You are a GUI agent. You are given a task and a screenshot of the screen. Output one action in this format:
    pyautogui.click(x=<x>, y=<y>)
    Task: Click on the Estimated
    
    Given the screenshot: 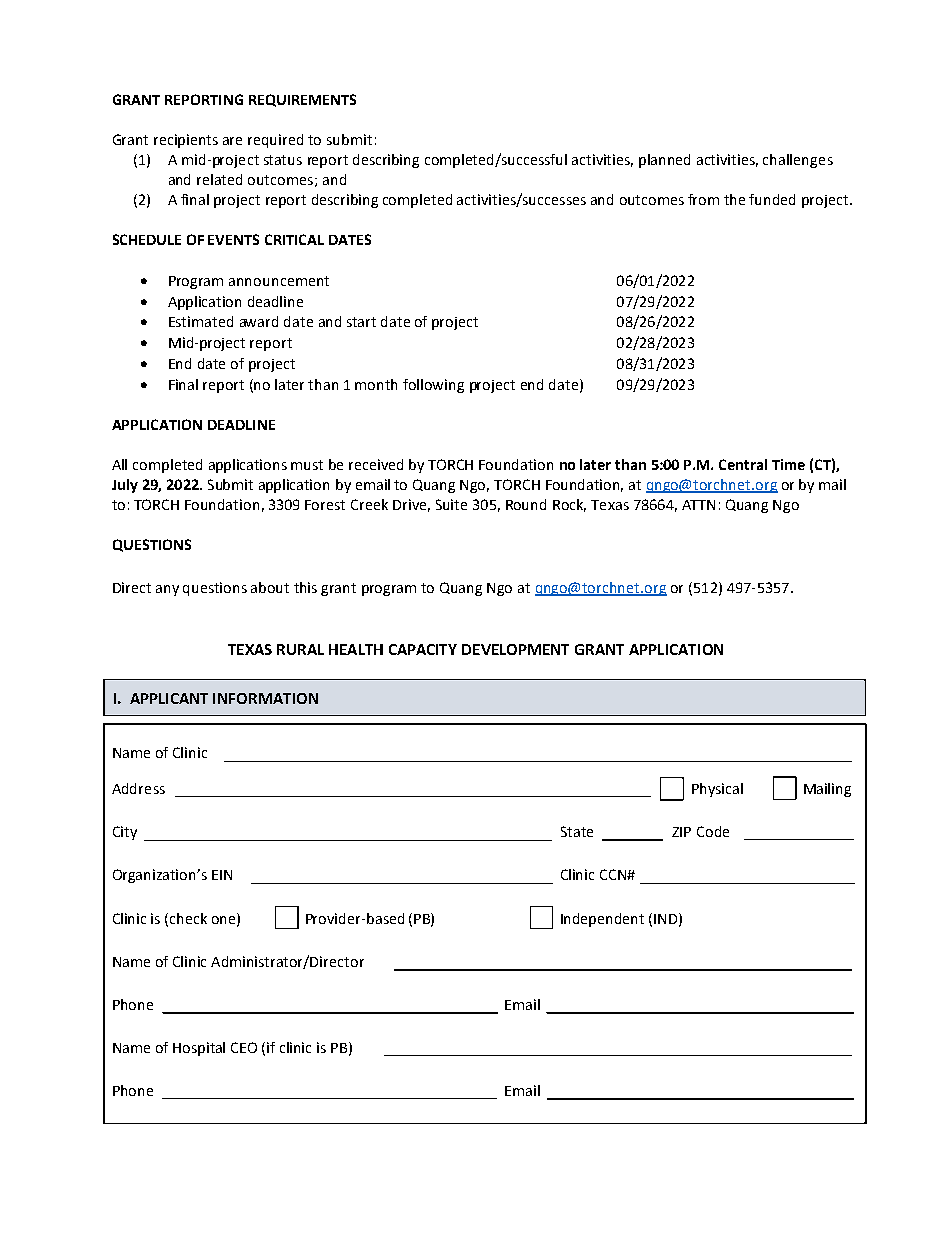 What is the action you would take?
    pyautogui.click(x=201, y=321)
